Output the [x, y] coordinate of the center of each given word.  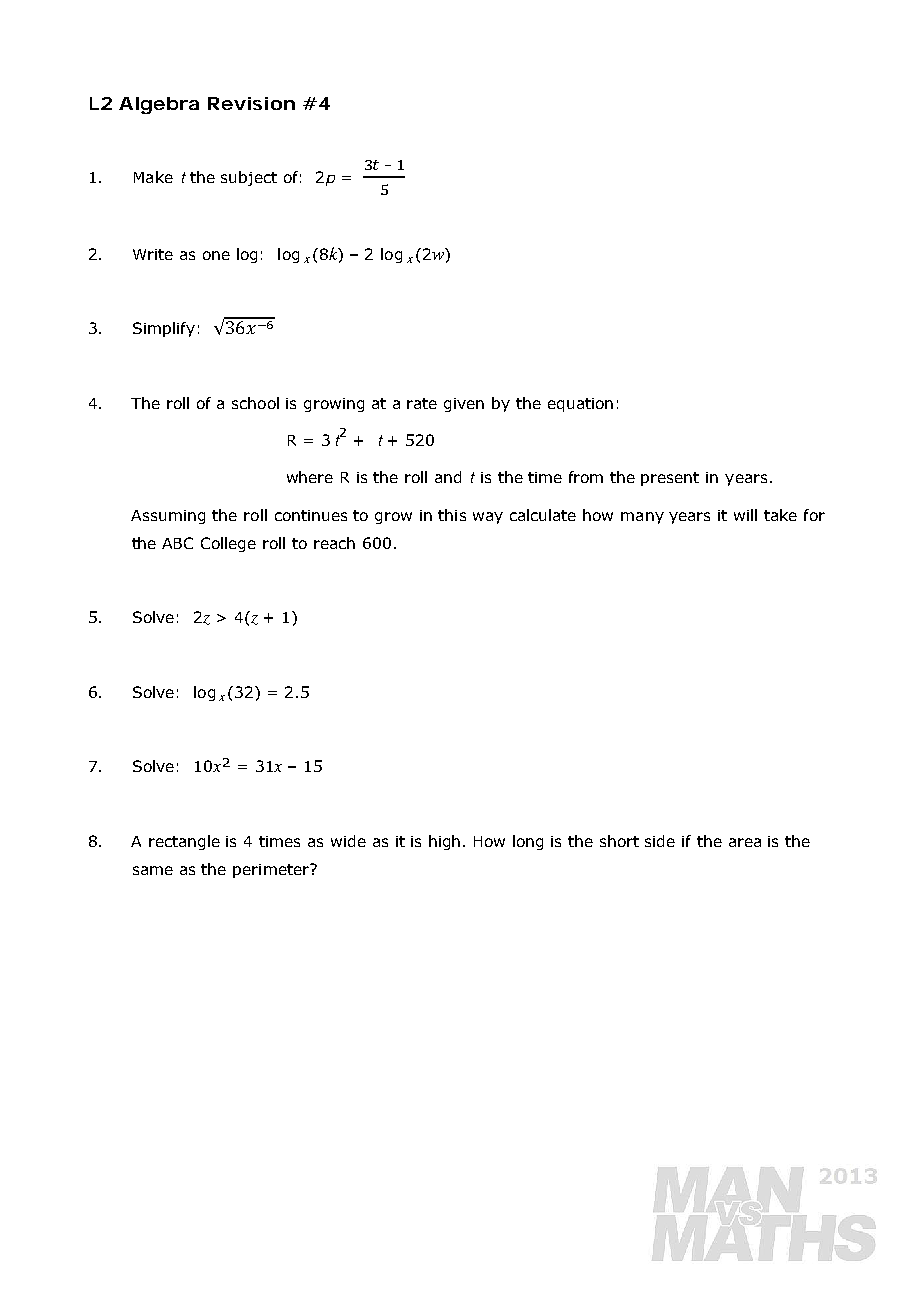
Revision [251, 103]
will [745, 515]
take [780, 515]
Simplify [164, 329]
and [448, 477]
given [464, 405]
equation [580, 405]
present [670, 479]
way [488, 518]
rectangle [184, 842]
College [228, 544]
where [310, 477]
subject [249, 178]
